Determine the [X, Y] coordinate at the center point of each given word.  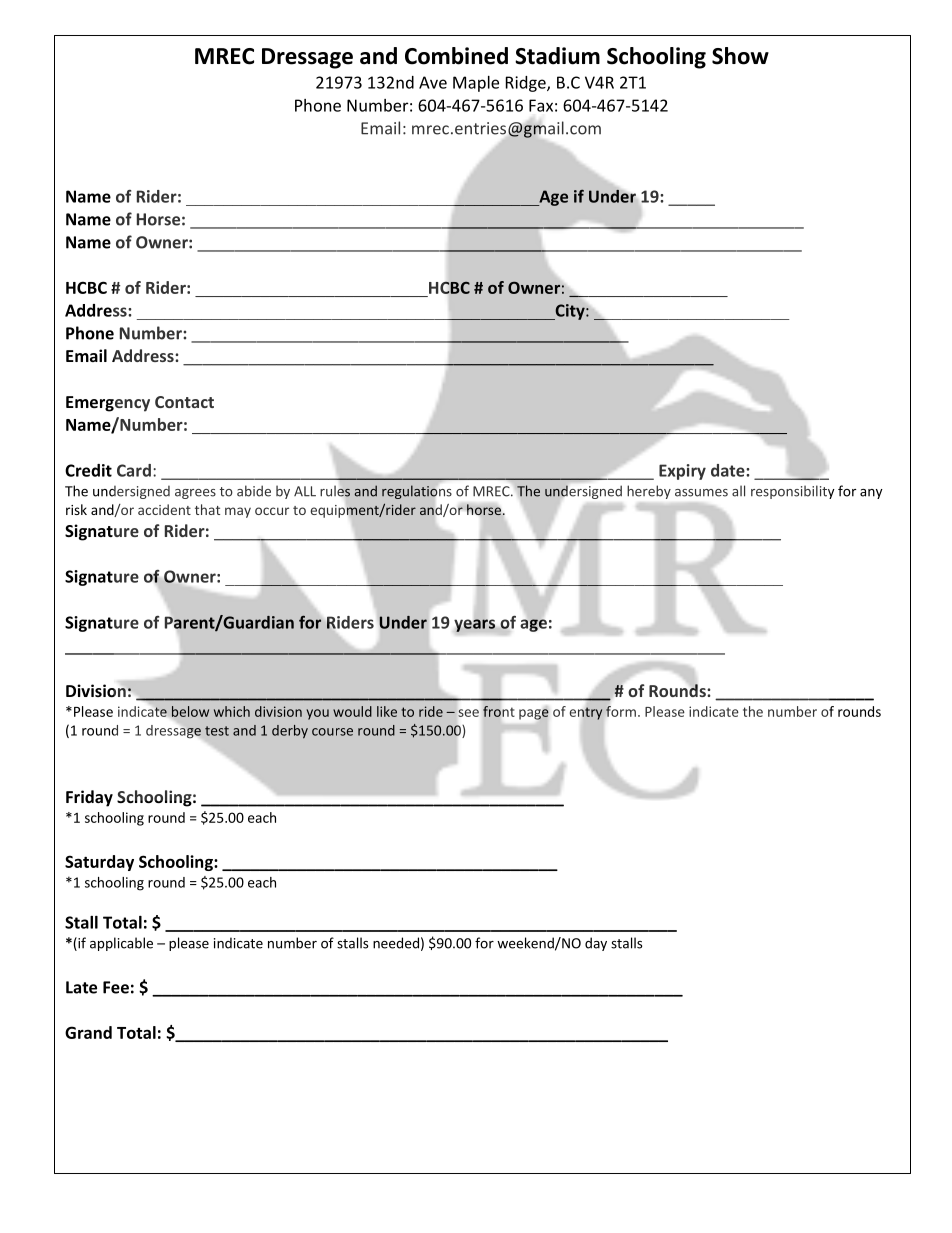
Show [740, 56]
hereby [649, 492]
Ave [433, 82]
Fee [116, 987]
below [190, 711]
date [729, 470]
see [468, 713]
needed [396, 943]
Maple [476, 84]
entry [586, 713]
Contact [184, 402]
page [534, 714]
